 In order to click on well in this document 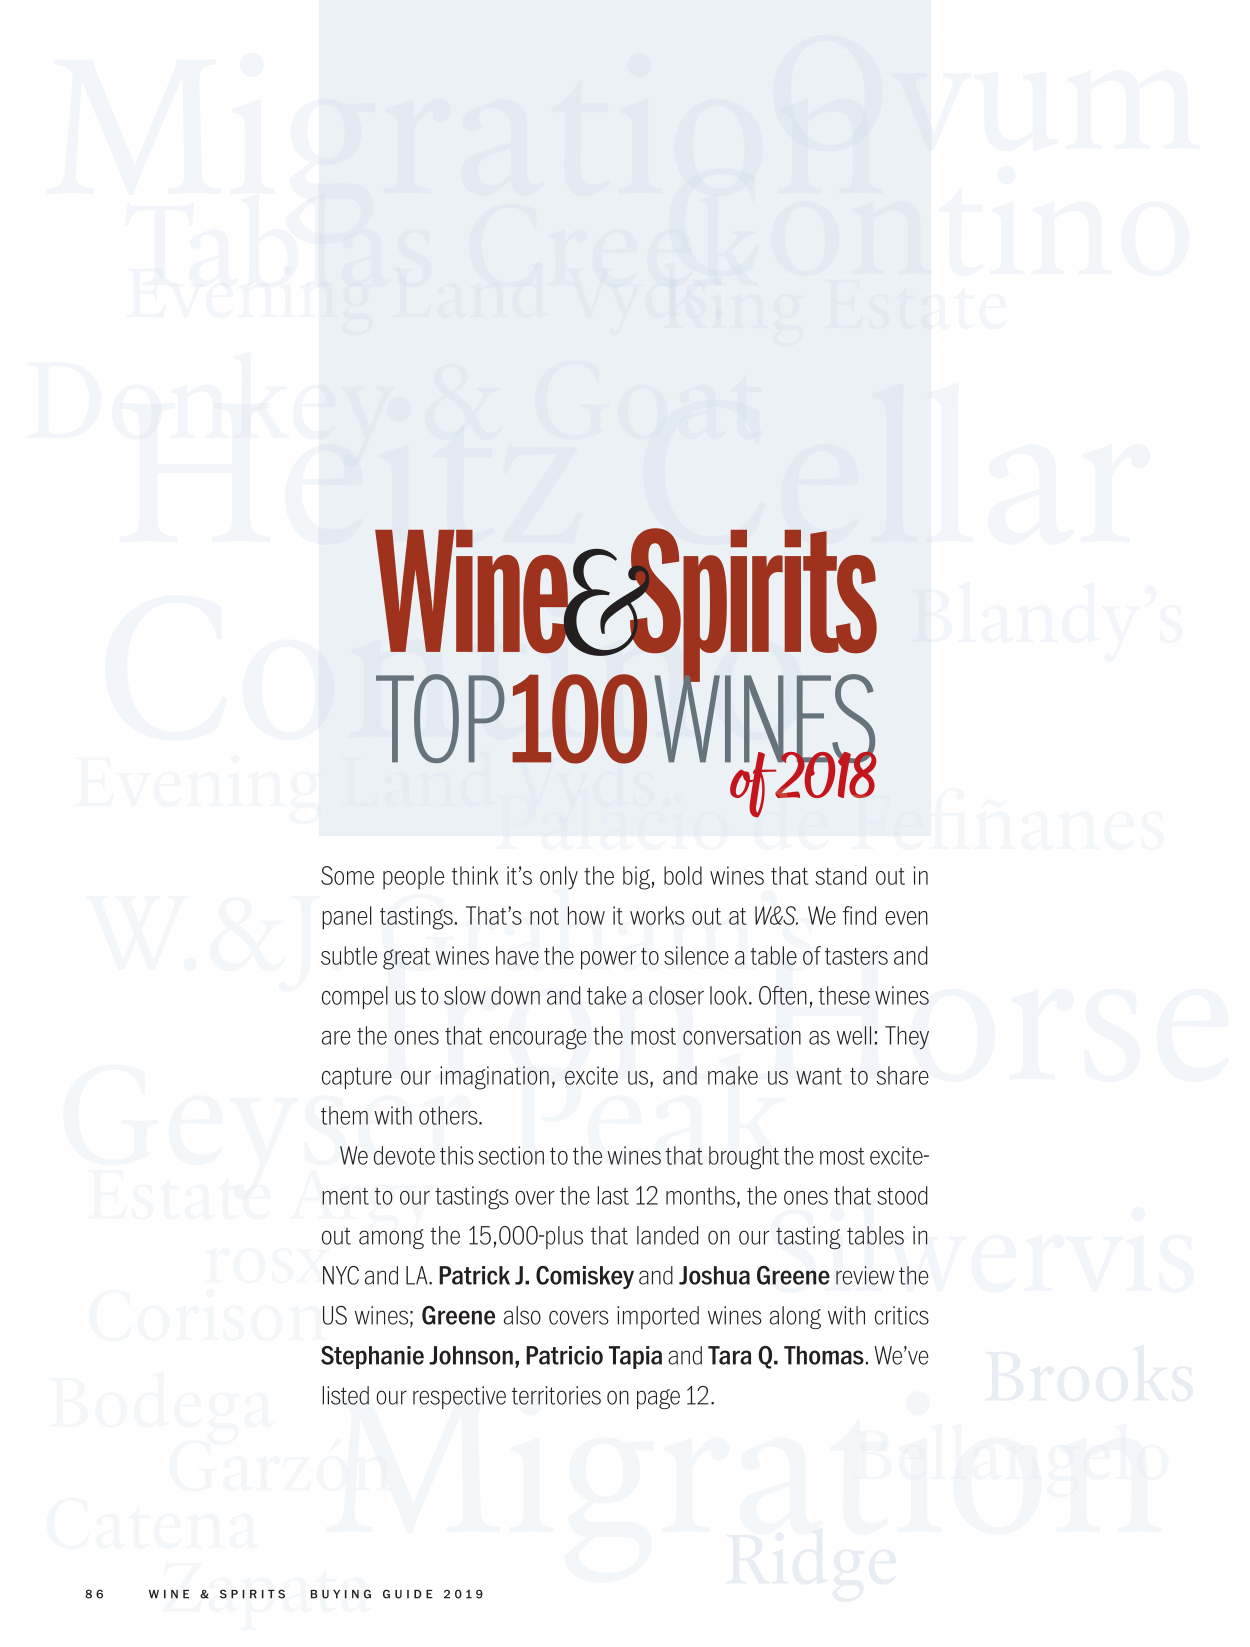, I will do `click(854, 1035)`.
